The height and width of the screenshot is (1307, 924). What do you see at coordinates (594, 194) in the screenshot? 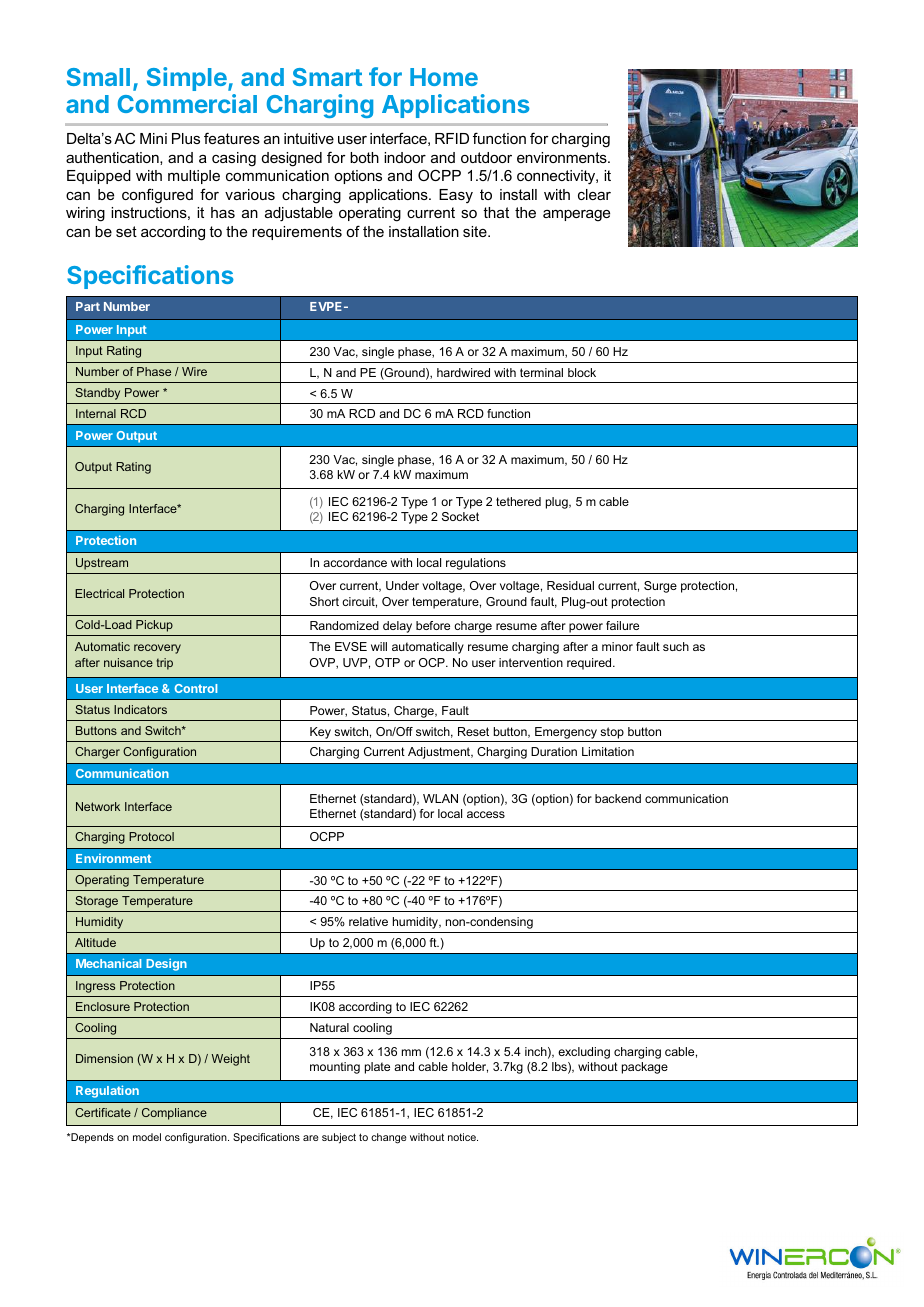
I see `clear` at bounding box center [594, 194].
